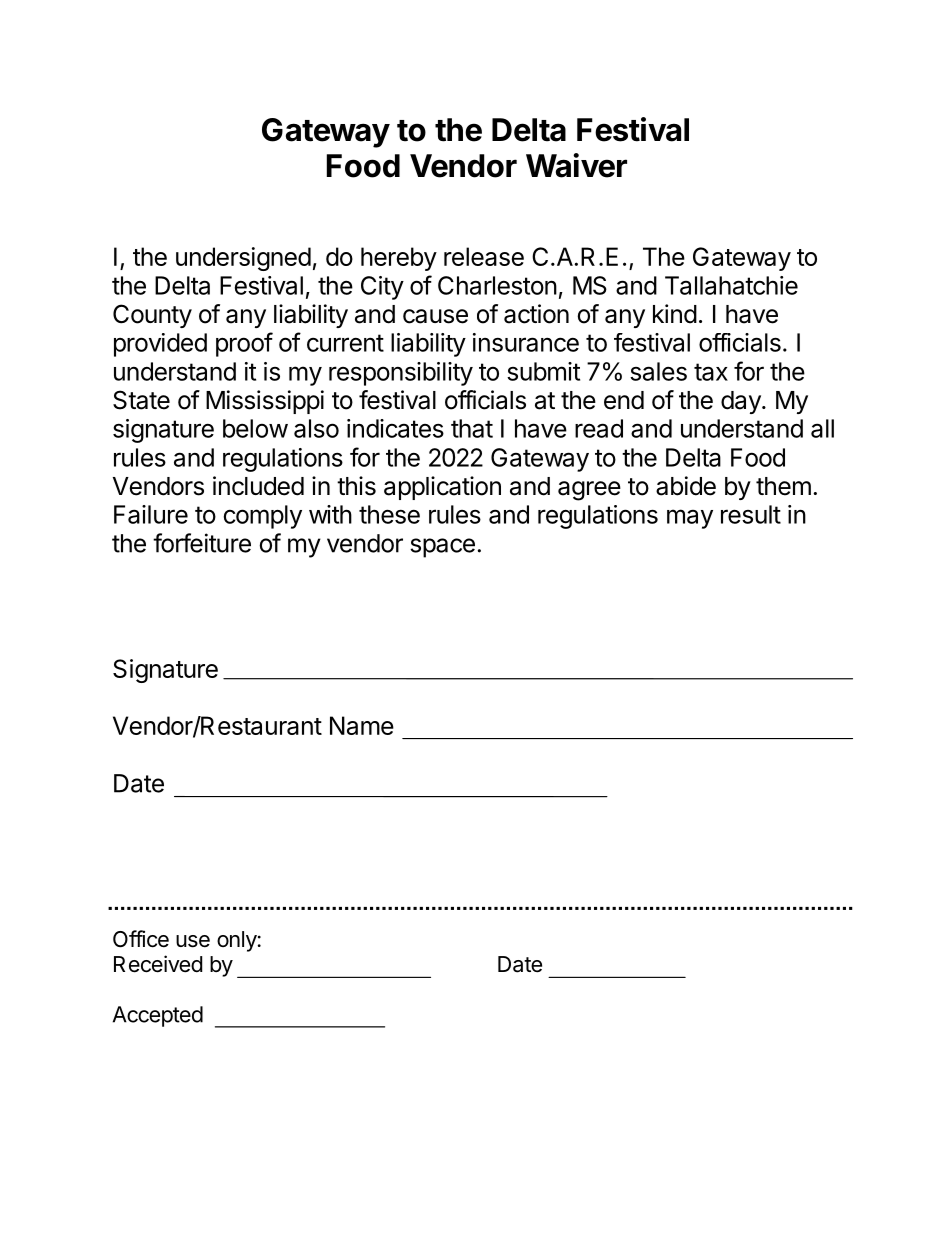  Describe the element at coordinates (690, 519) in the screenshot. I see `may` at that location.
